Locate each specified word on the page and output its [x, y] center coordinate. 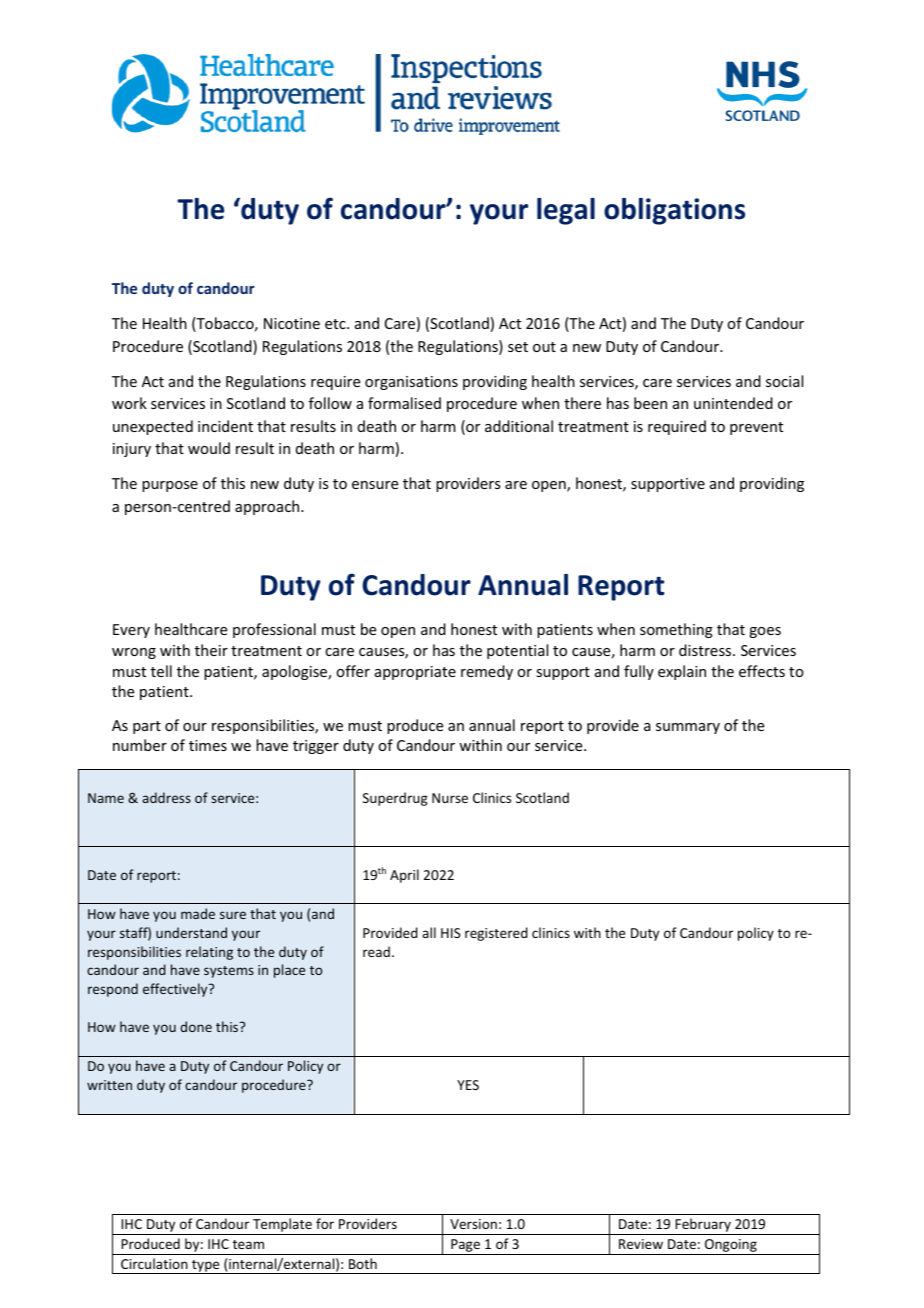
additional [519, 426]
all [429, 932]
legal [566, 211]
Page [465, 1247]
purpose [170, 486]
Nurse [450, 798]
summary [688, 728]
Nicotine [292, 323]
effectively [176, 990]
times [208, 745]
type [206, 1267]
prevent [756, 428]
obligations [674, 211]
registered [496, 934]
